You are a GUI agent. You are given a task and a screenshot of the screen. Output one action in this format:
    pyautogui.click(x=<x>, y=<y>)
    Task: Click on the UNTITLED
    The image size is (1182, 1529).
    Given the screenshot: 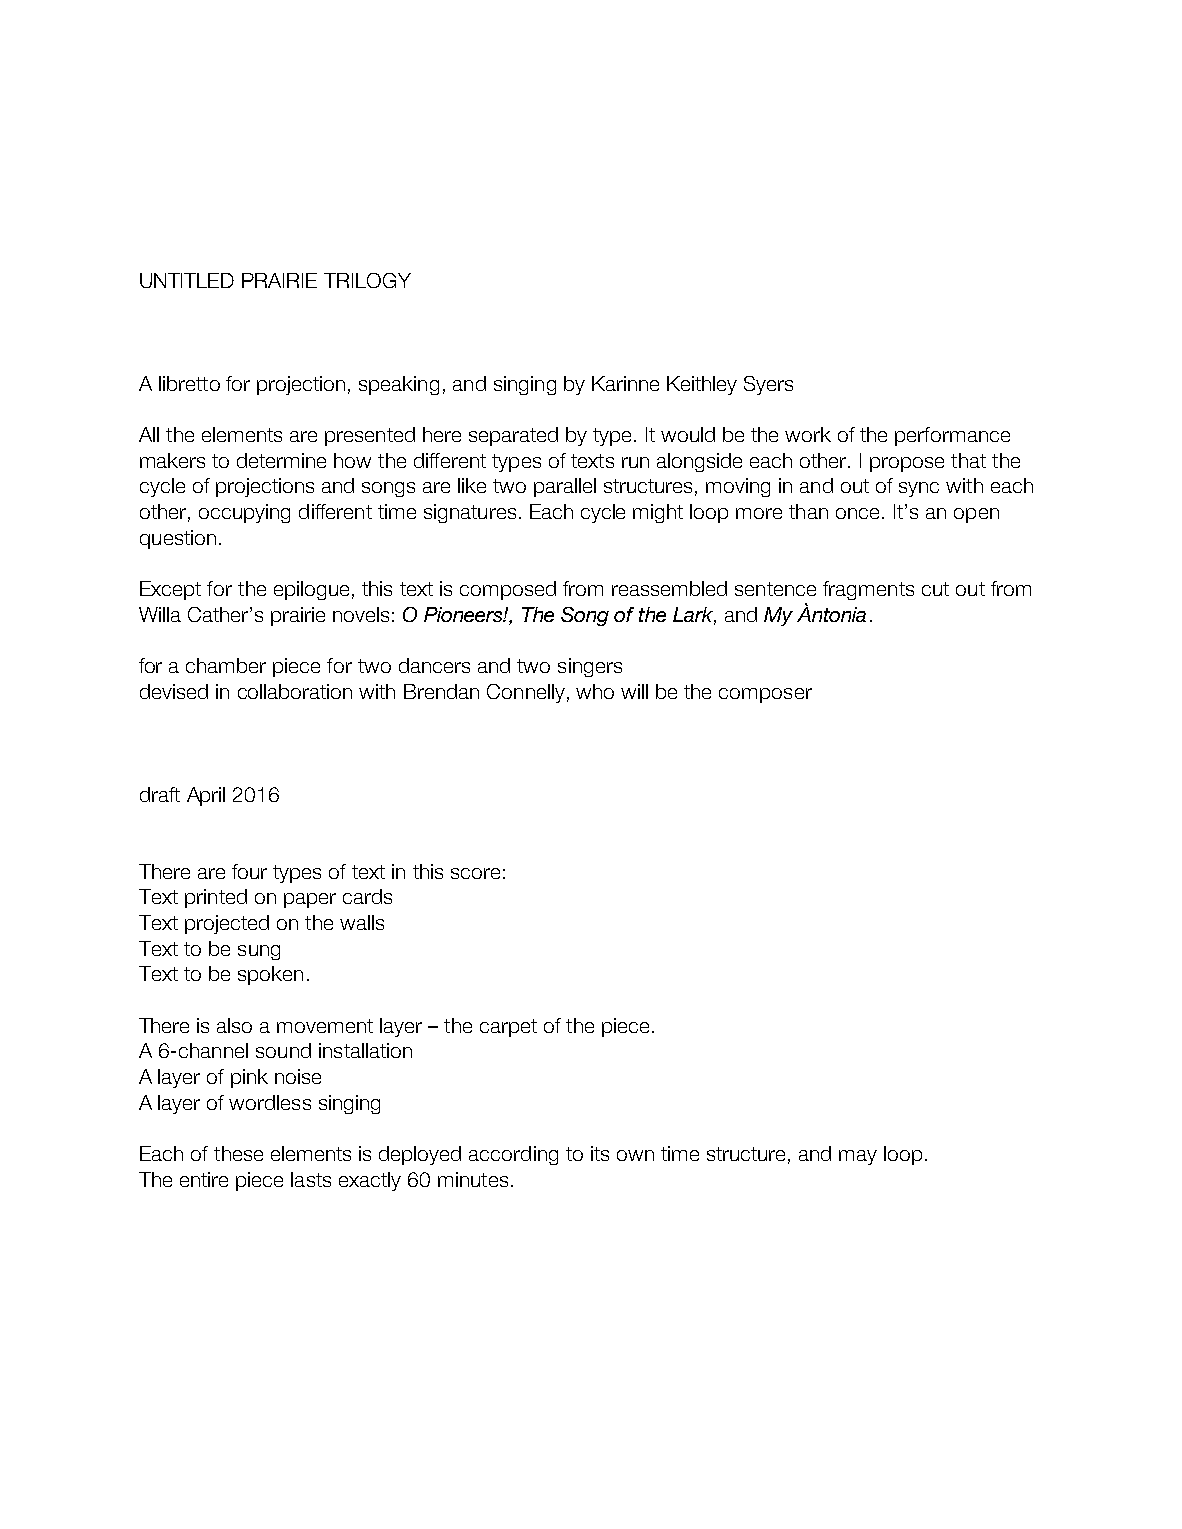 What is the action you would take?
    pyautogui.click(x=187, y=280)
